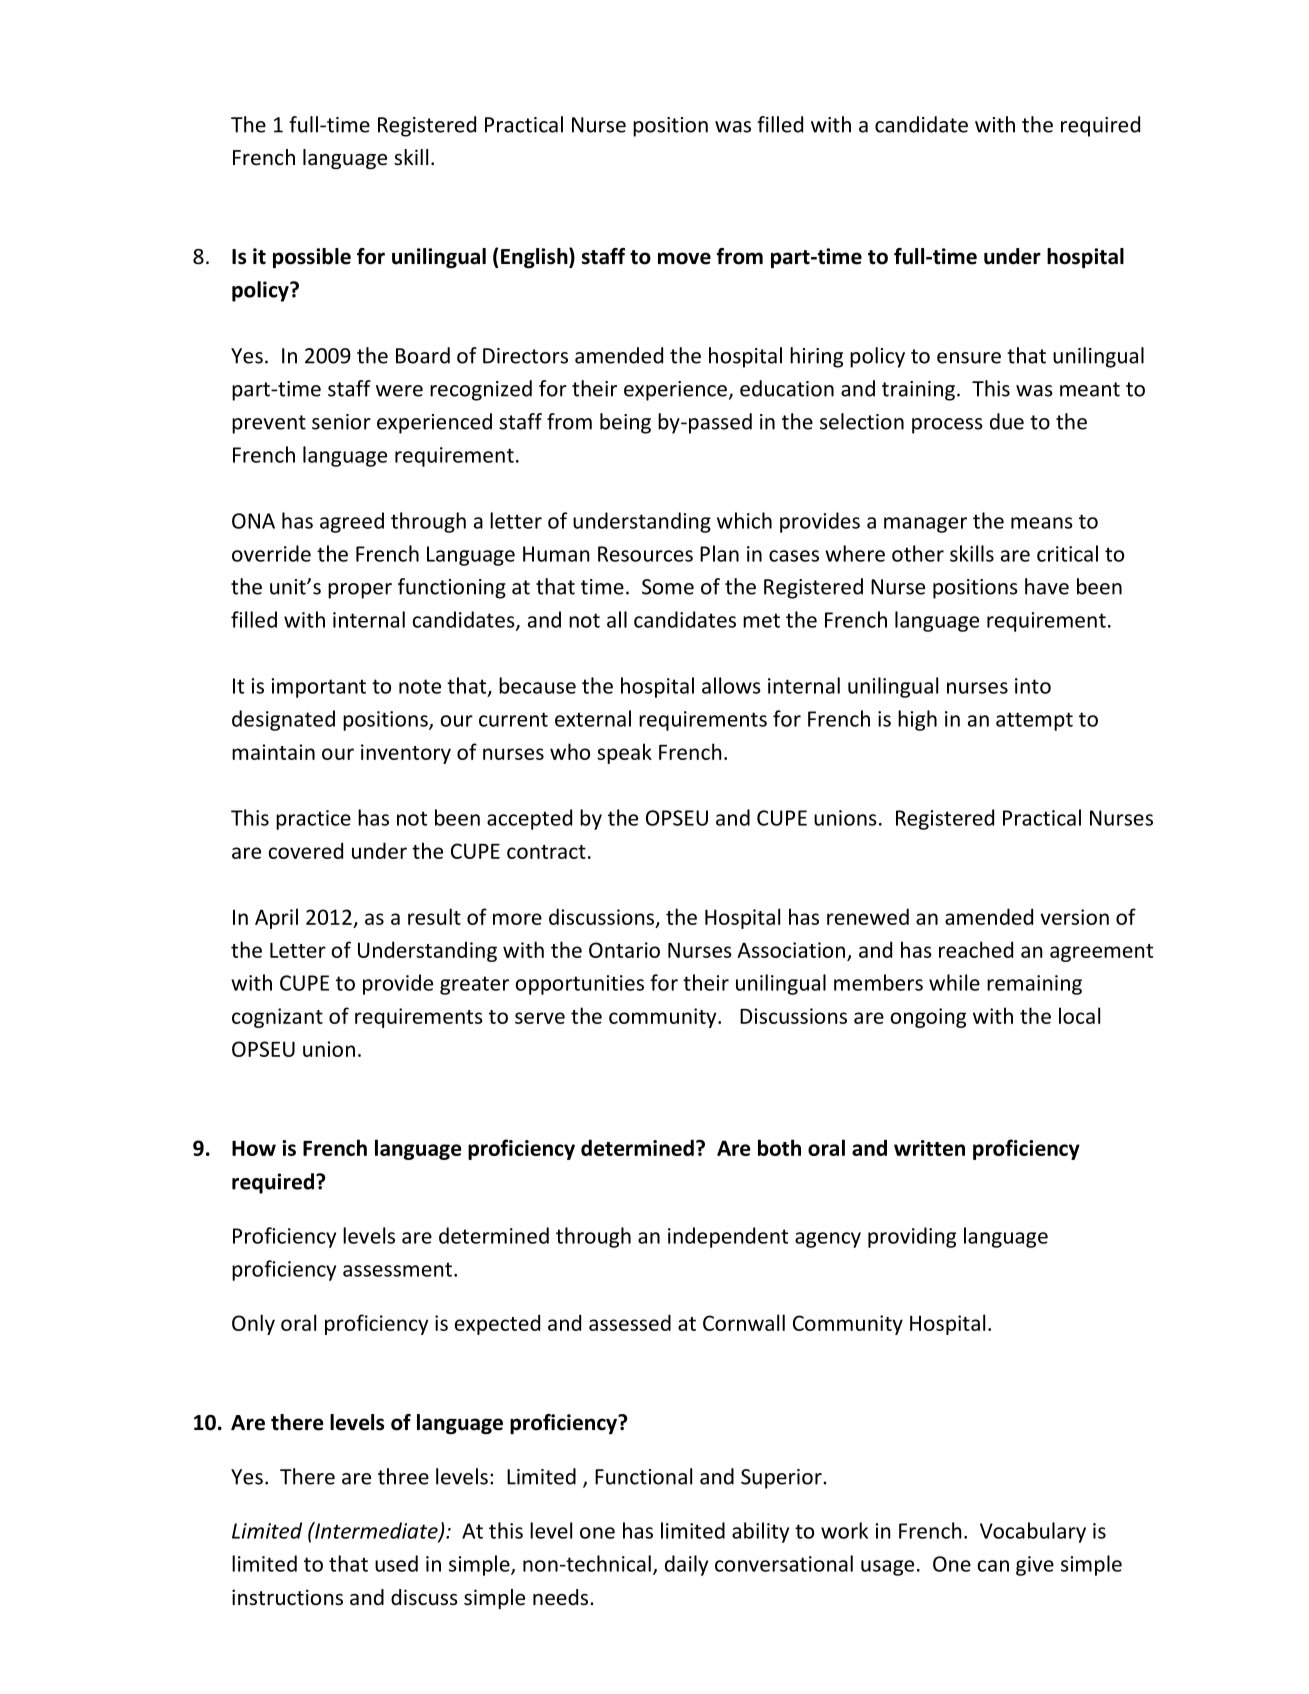 Image resolution: width=1309 pixels, height=1694 pixels. What do you see at coordinates (731, 685) in the screenshot?
I see `allows` at bounding box center [731, 685].
